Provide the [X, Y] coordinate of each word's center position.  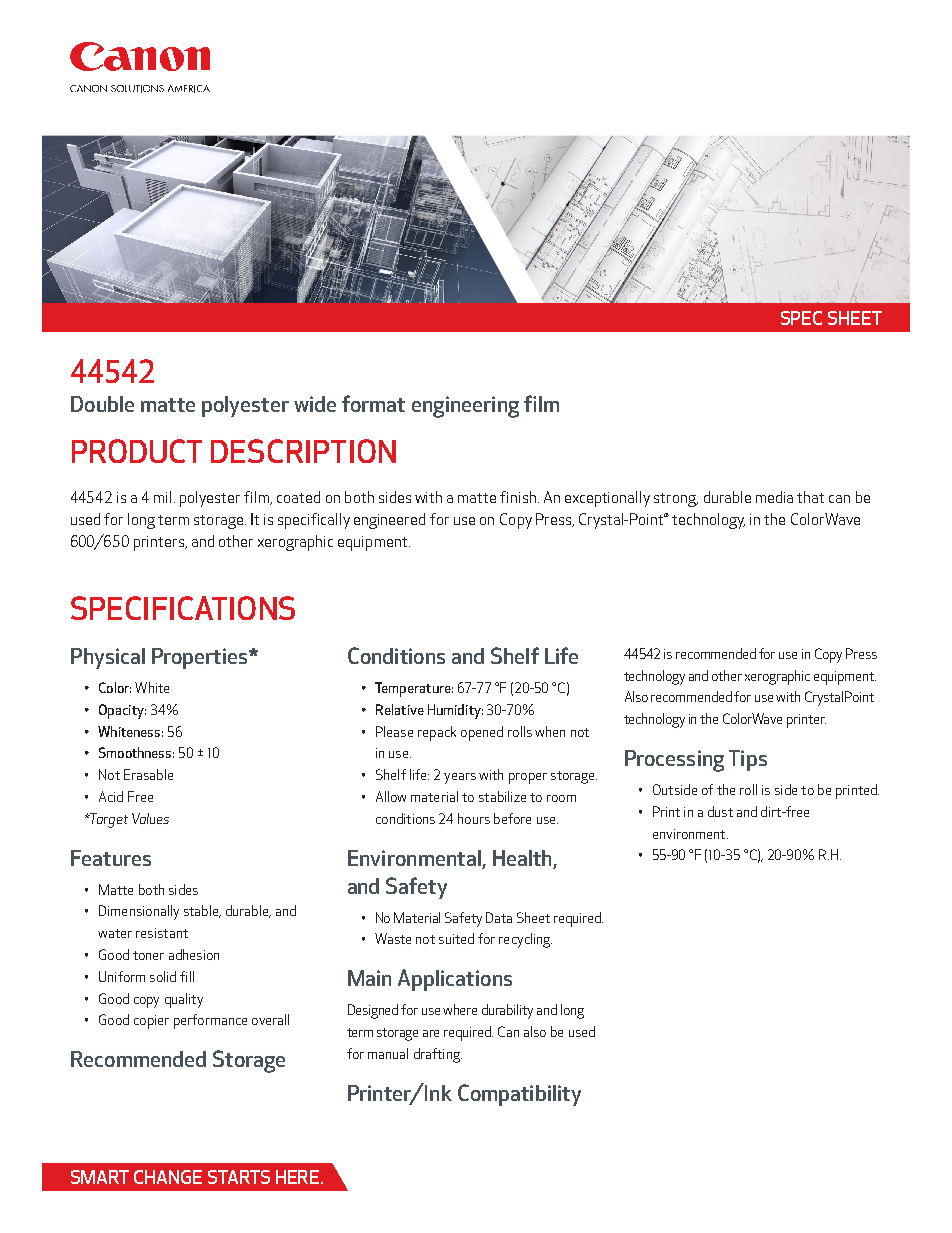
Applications [455, 980]
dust [720, 811]
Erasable [148, 774]
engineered [389, 521]
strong [676, 500]
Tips [748, 760]
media [774, 497]
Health [522, 858]
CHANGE [168, 1177]
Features [111, 858]
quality [184, 1000]
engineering [465, 407]
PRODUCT [137, 451]
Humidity [455, 711]
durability [507, 1011]
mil [162, 497]
